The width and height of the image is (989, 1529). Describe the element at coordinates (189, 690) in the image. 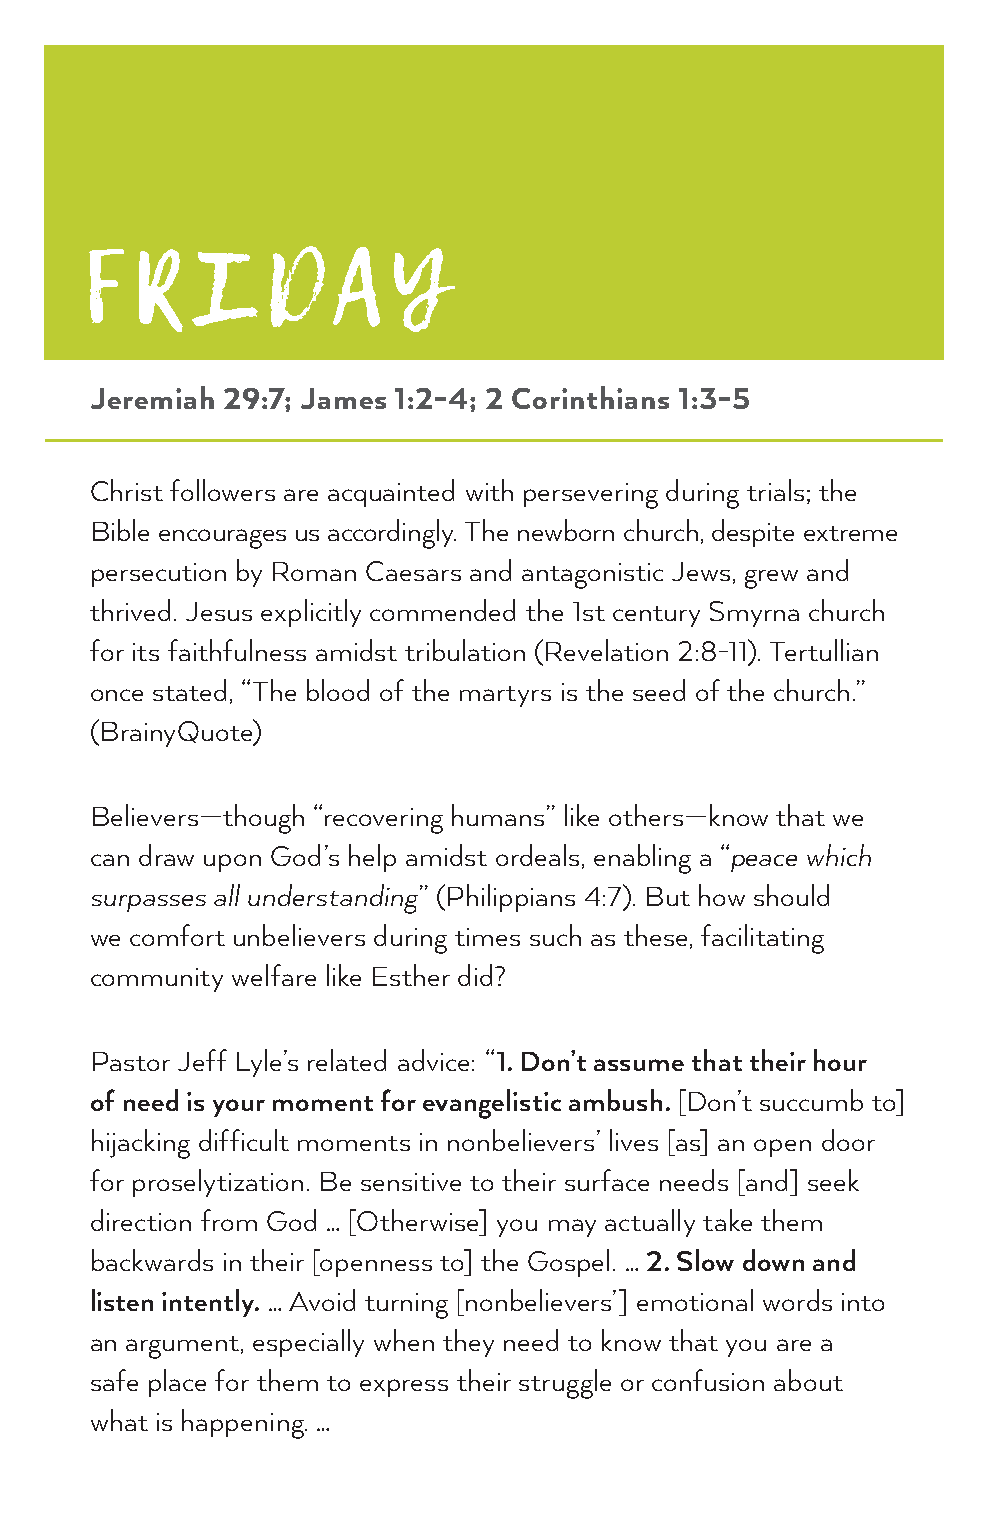

I see `stated` at that location.
